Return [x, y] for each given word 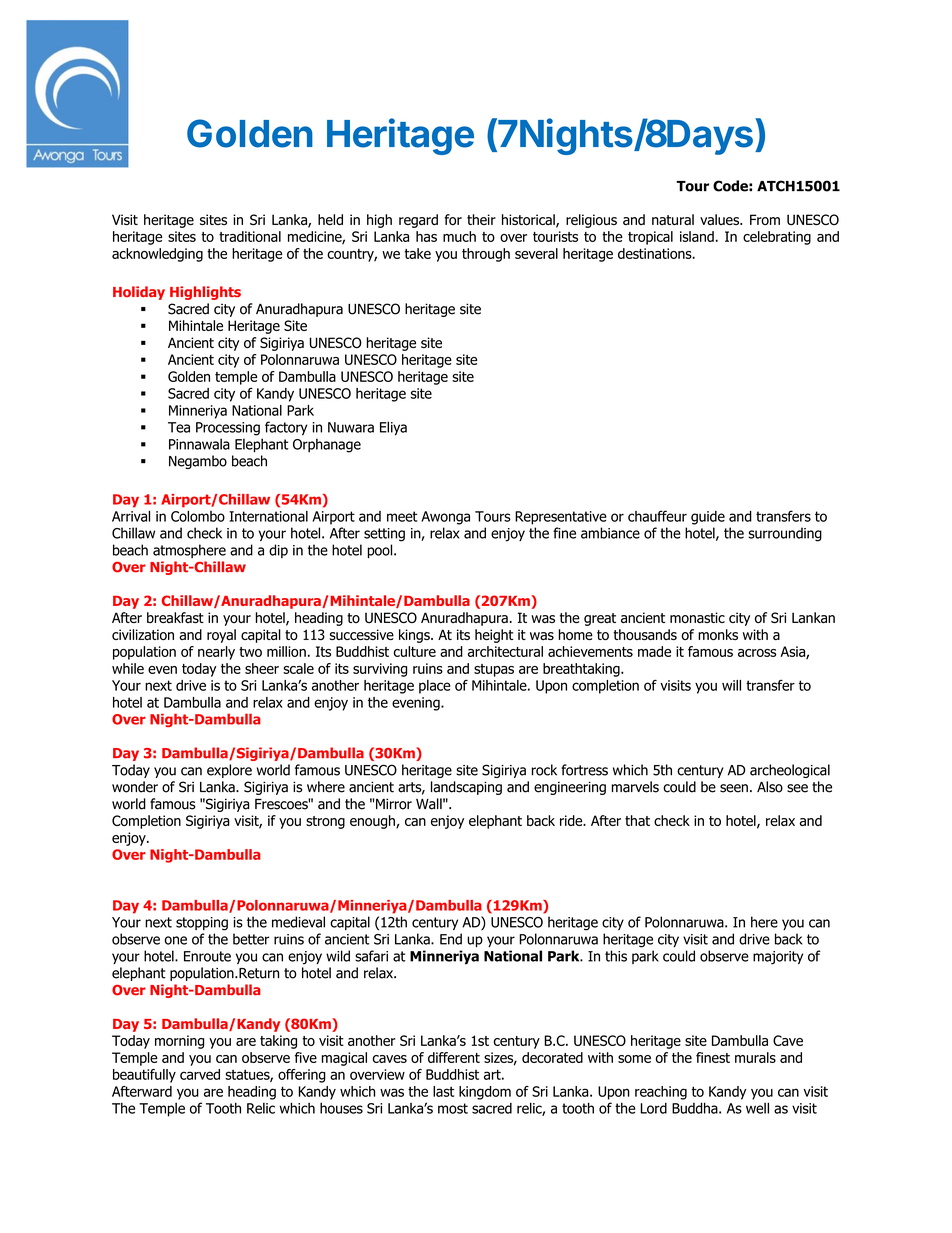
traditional [250, 236]
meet [402, 516]
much [459, 236]
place [434, 687]
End [451, 939]
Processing [228, 429]
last [443, 1091]
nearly [216, 653]
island [697, 236]
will [731, 685]
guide [708, 518]
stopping [202, 924]
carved [200, 1074]
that [637, 820]
